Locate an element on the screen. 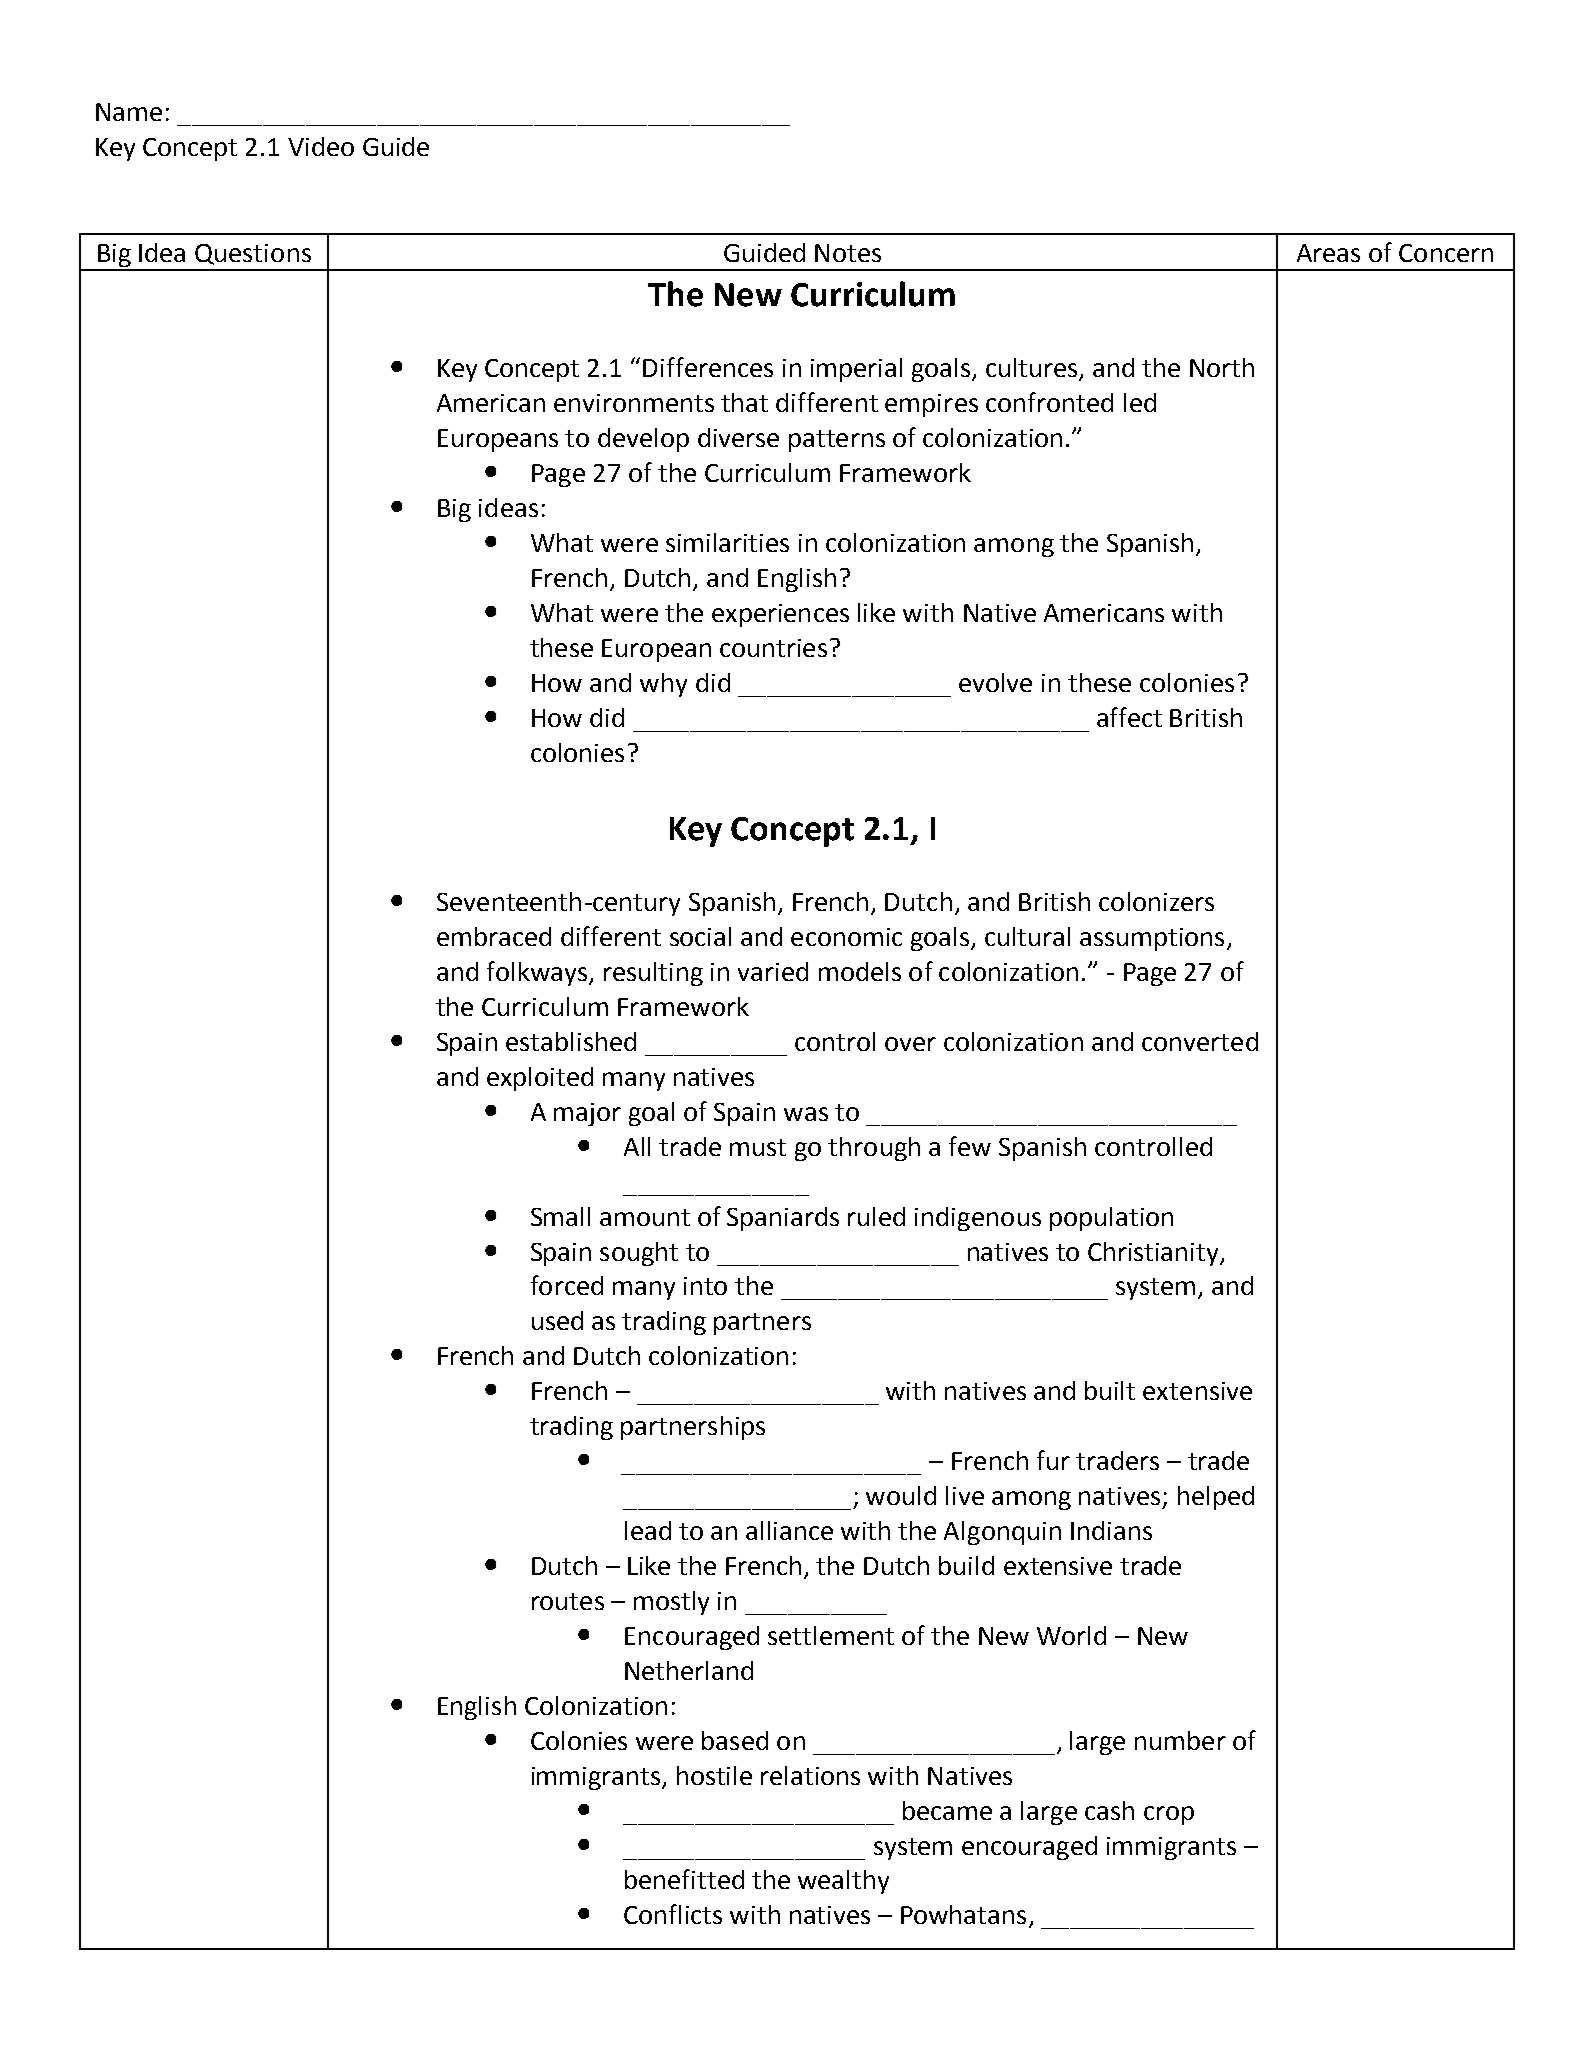  why is located at coordinates (663, 685).
